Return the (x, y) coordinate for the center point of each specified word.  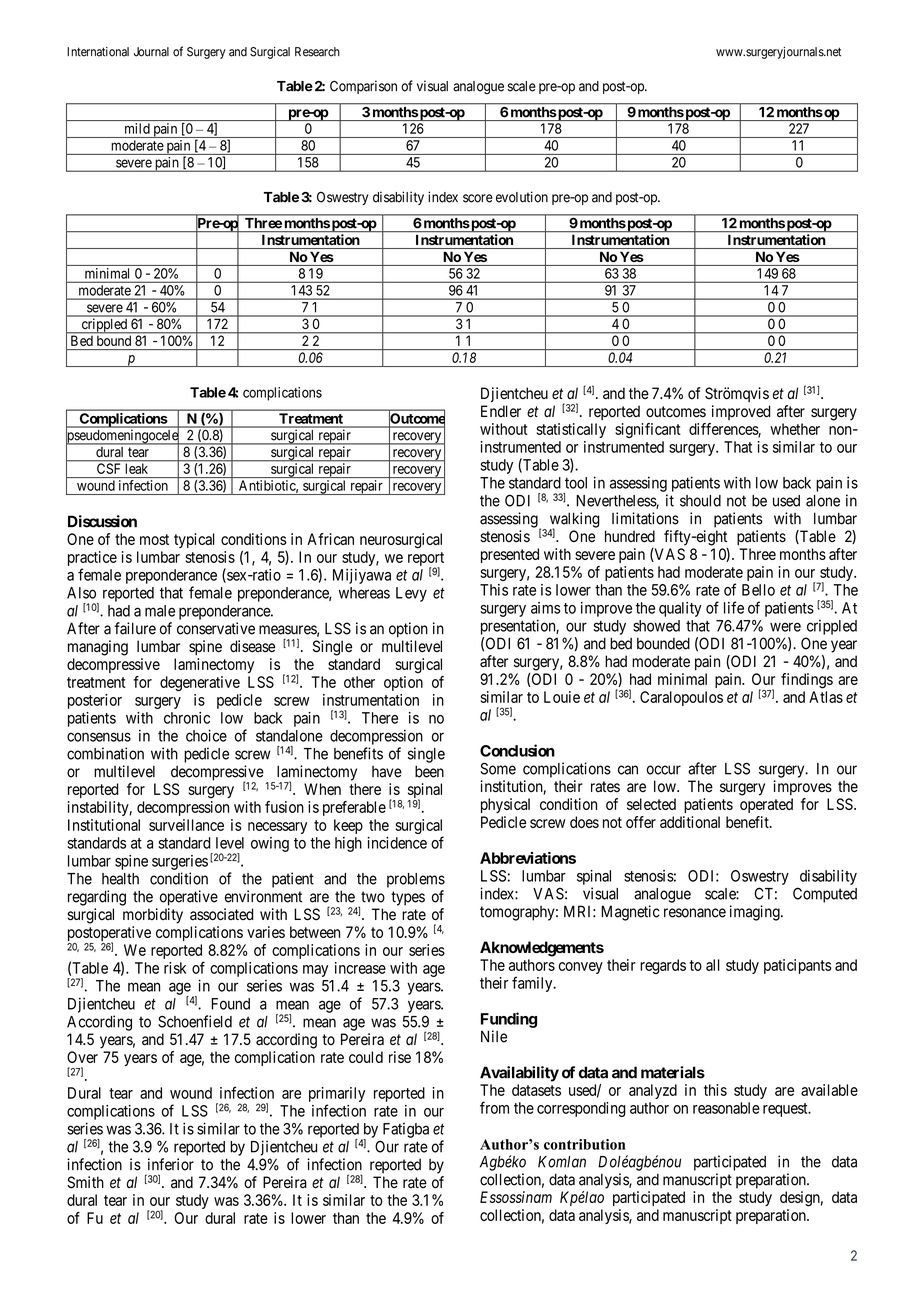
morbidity (153, 916)
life (734, 607)
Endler (501, 411)
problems (416, 880)
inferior (171, 1164)
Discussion (102, 521)
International (98, 52)
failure (135, 628)
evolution (522, 197)
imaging (756, 913)
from (494, 1107)
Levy (411, 594)
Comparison (363, 87)
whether (795, 429)
